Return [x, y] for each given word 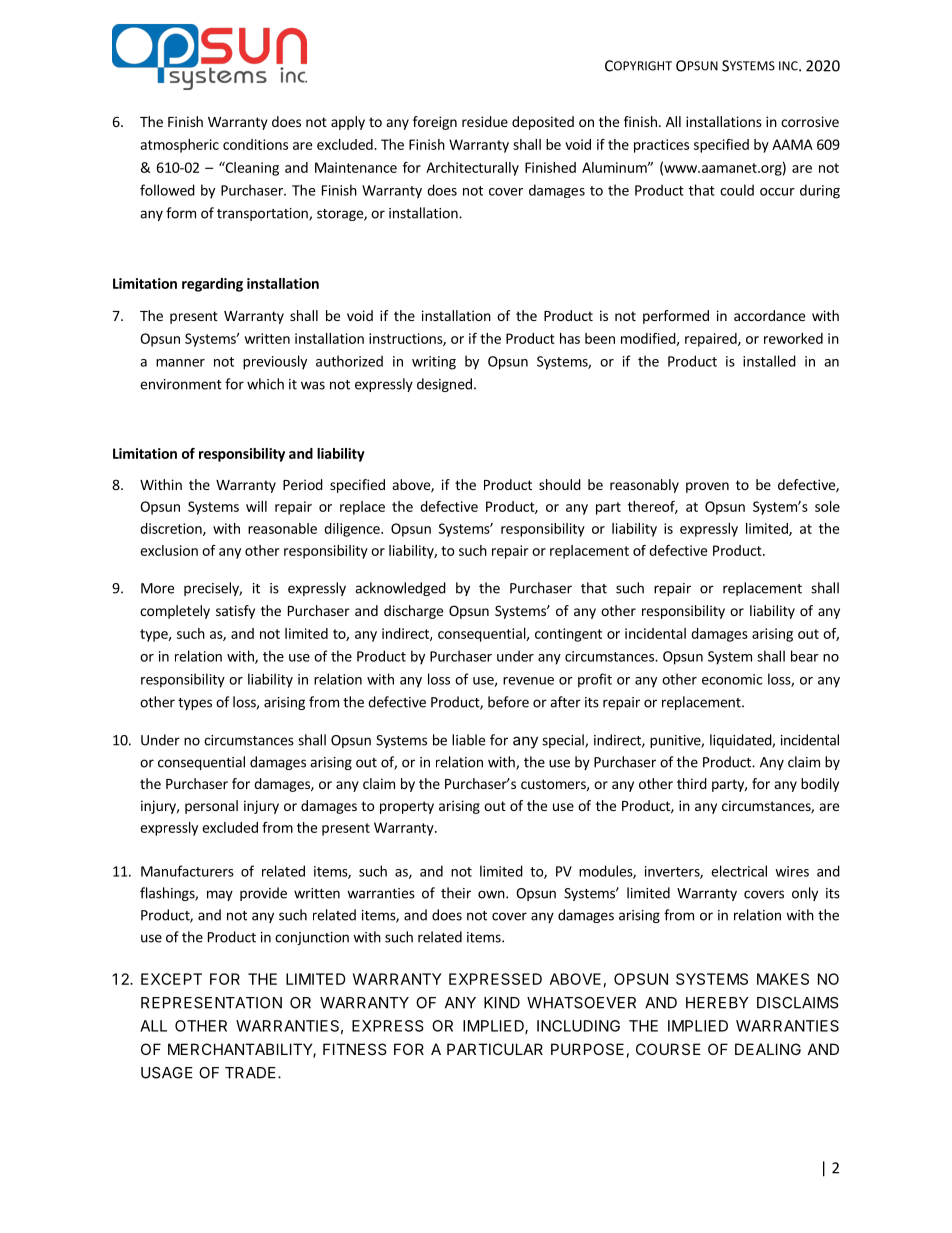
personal [211, 807]
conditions [255, 144]
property [407, 807]
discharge [413, 612]
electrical [739, 871]
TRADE [250, 1073]
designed [444, 385]
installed [769, 361]
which [265, 384]
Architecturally [472, 169]
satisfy [235, 612]
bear [805, 656]
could [737, 190]
